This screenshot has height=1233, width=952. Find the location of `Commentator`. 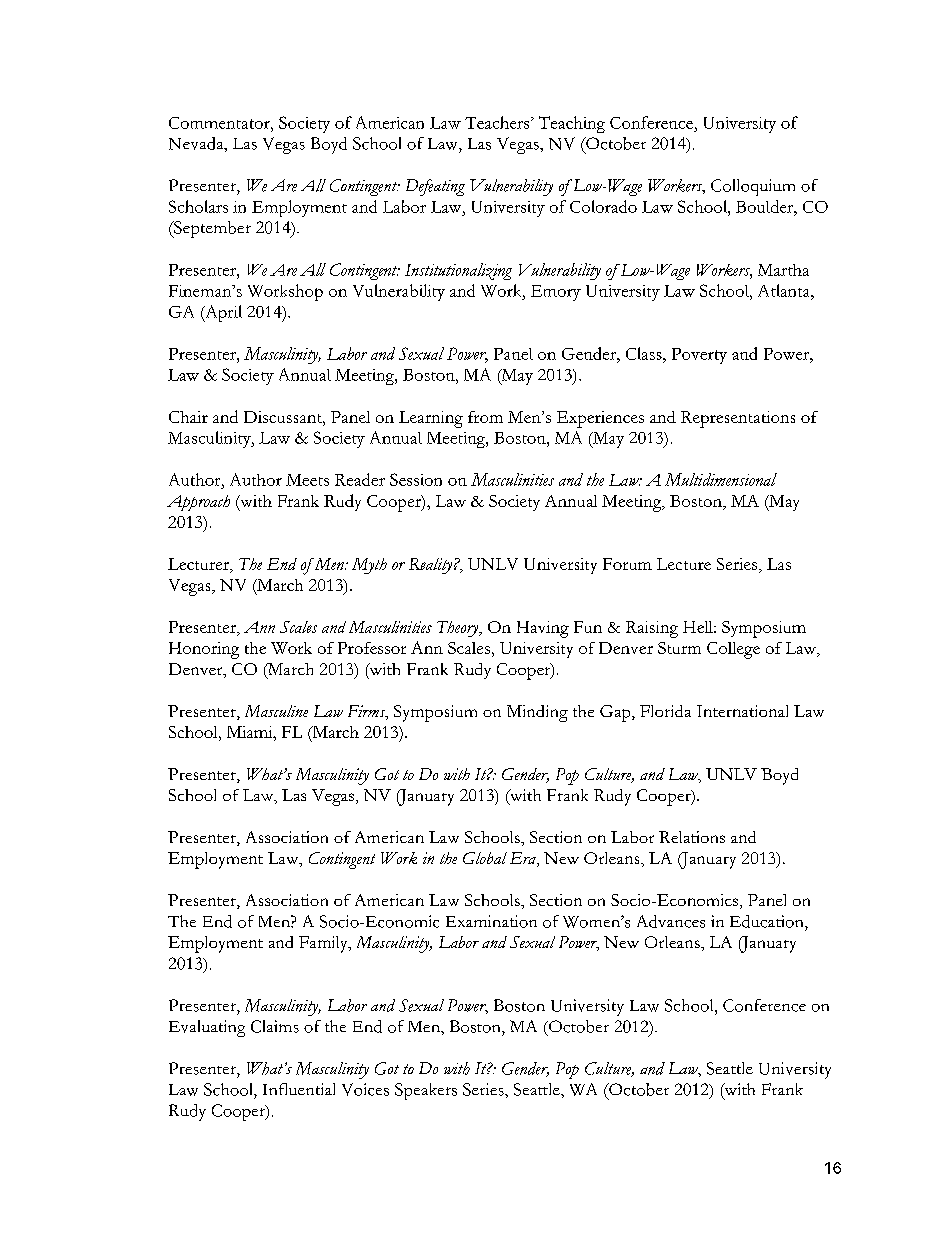

Commentator is located at coordinates (220, 123).
